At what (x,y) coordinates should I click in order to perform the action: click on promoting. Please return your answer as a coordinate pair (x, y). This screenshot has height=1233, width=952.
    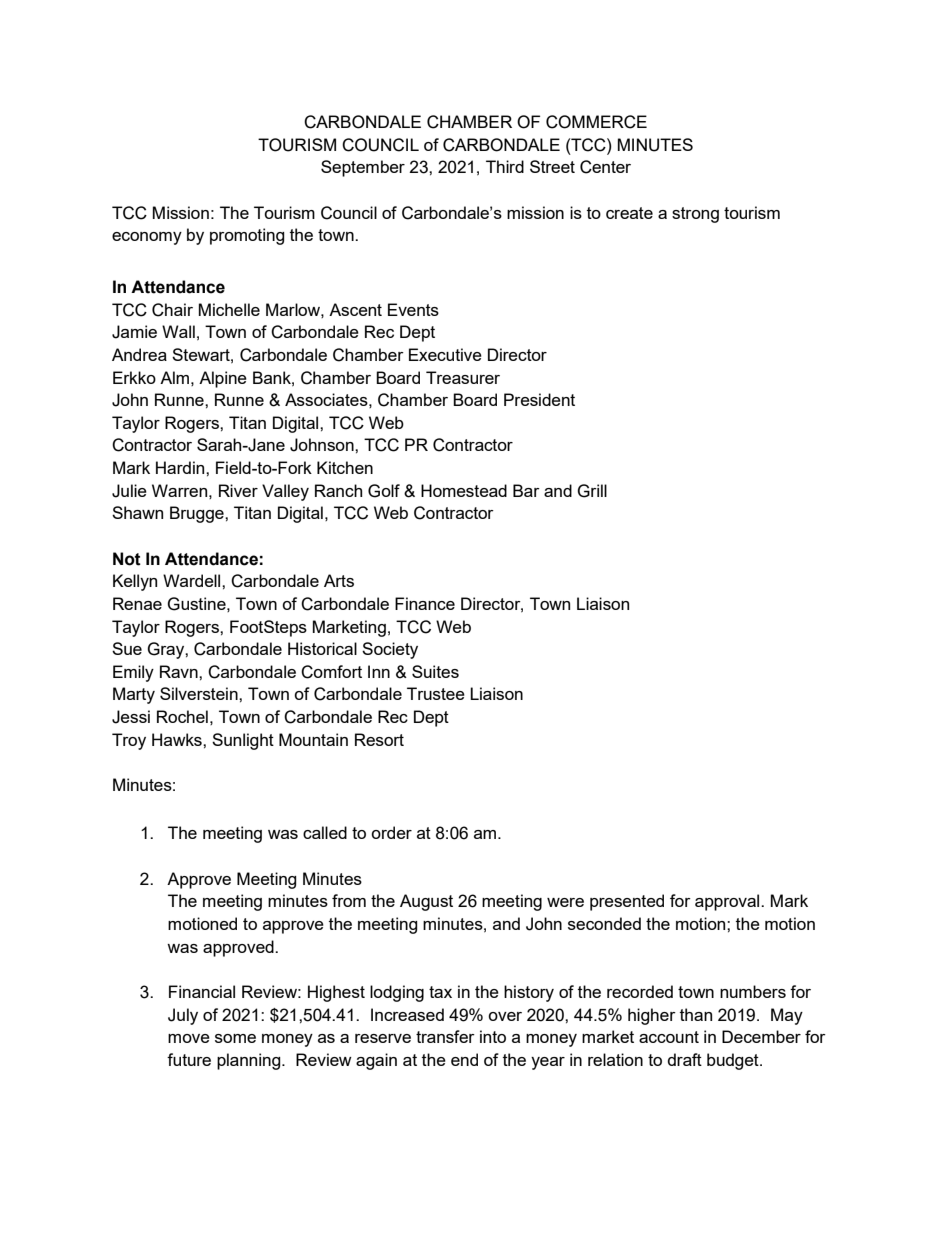
    Looking at the image, I should click on (247, 236).
